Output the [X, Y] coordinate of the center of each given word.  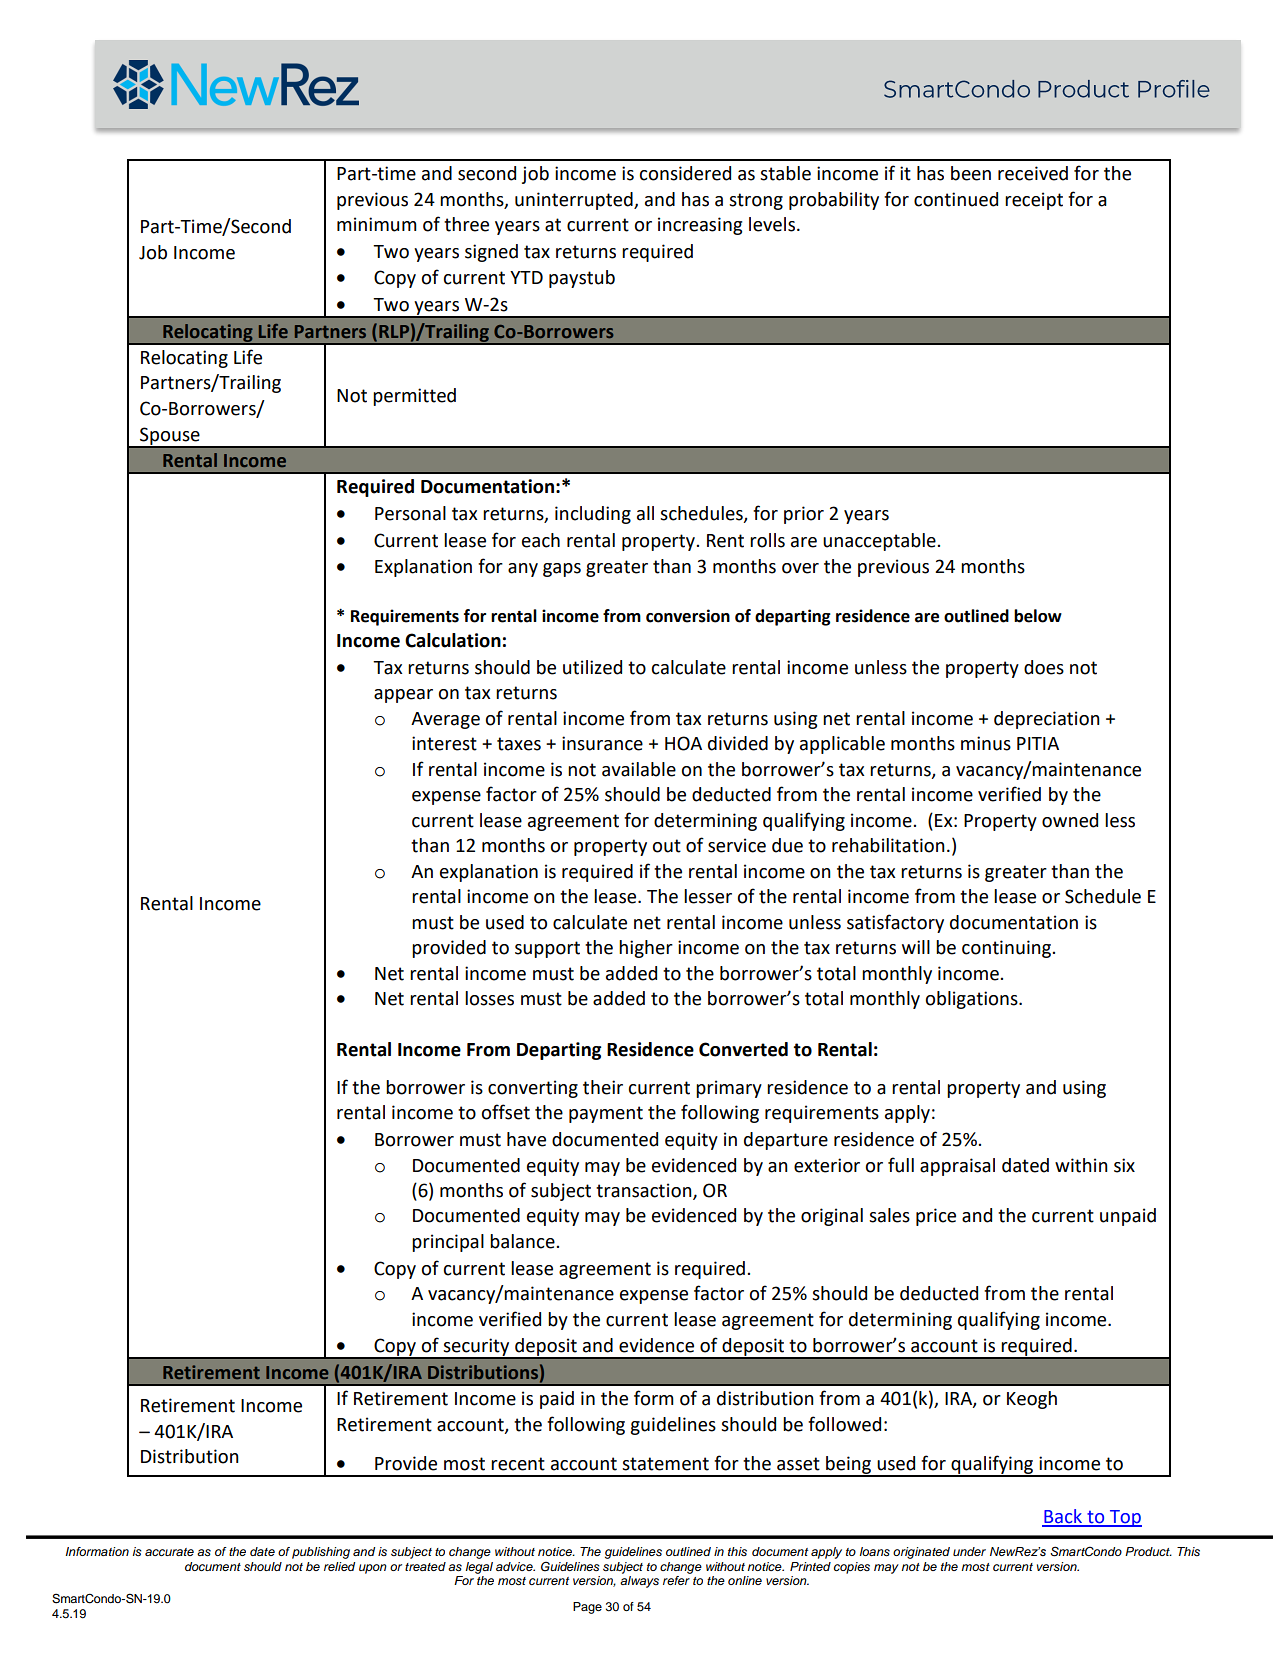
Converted [743, 1049]
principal [448, 1243]
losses [489, 998]
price [936, 1217]
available [639, 769]
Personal [410, 513]
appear [403, 696]
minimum [377, 224]
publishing [321, 1553]
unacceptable [880, 542]
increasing [700, 226]
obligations [973, 1000]
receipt [1034, 201]
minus [986, 743]
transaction [645, 1191]
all [645, 513]
